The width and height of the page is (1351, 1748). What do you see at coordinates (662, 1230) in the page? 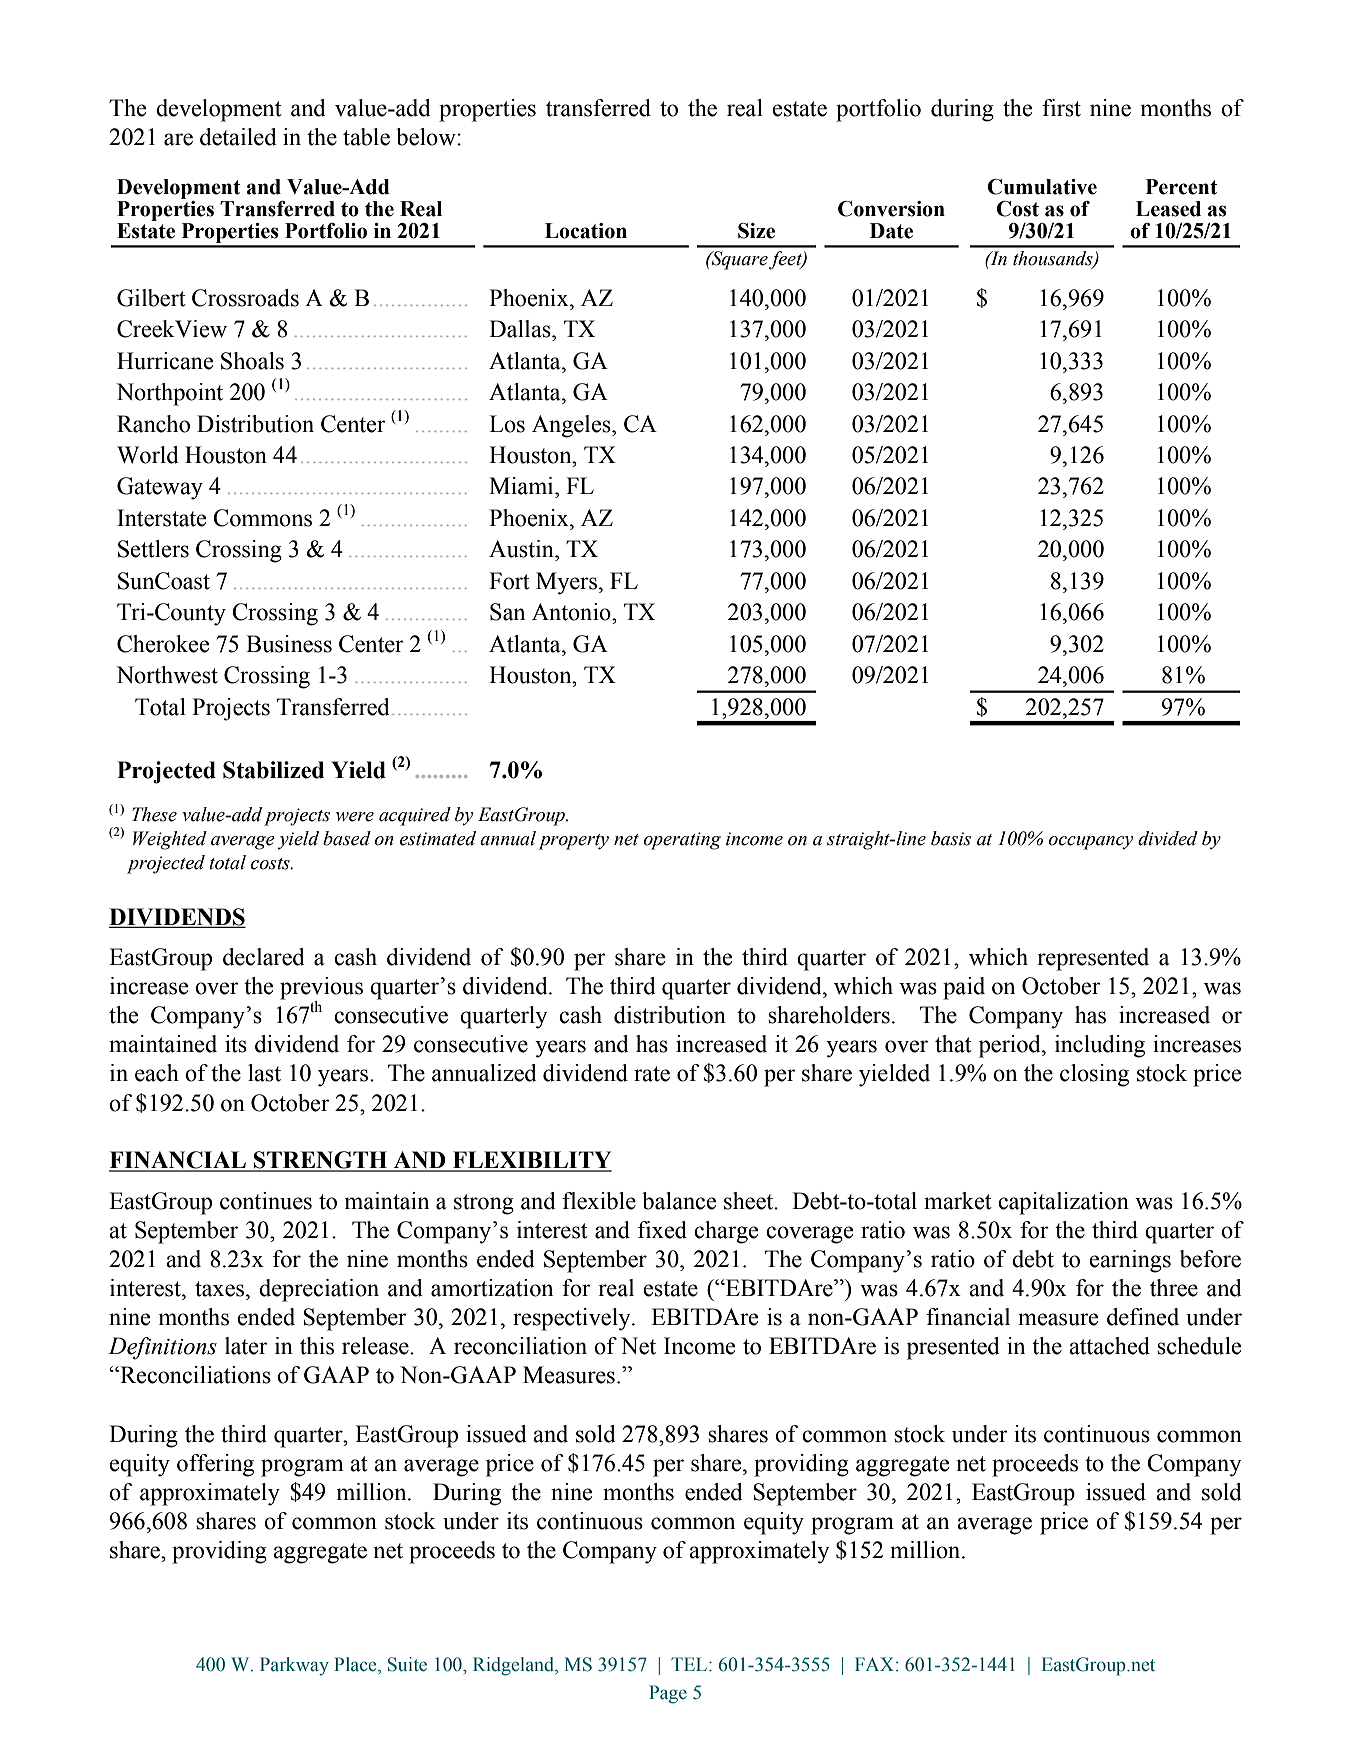
I see `fixed` at bounding box center [662, 1230].
